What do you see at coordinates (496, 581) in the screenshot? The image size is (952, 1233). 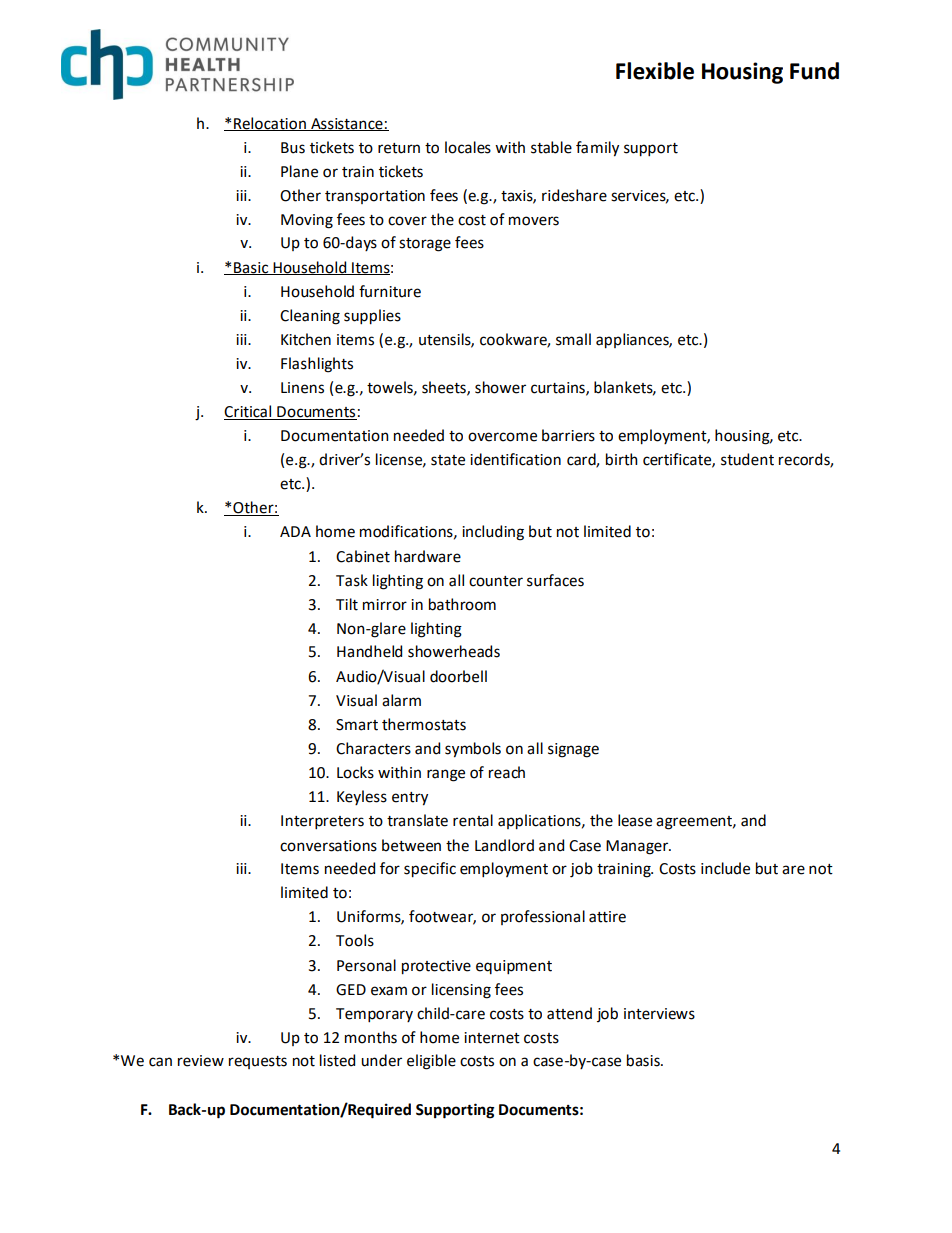 I see `counter` at bounding box center [496, 581].
